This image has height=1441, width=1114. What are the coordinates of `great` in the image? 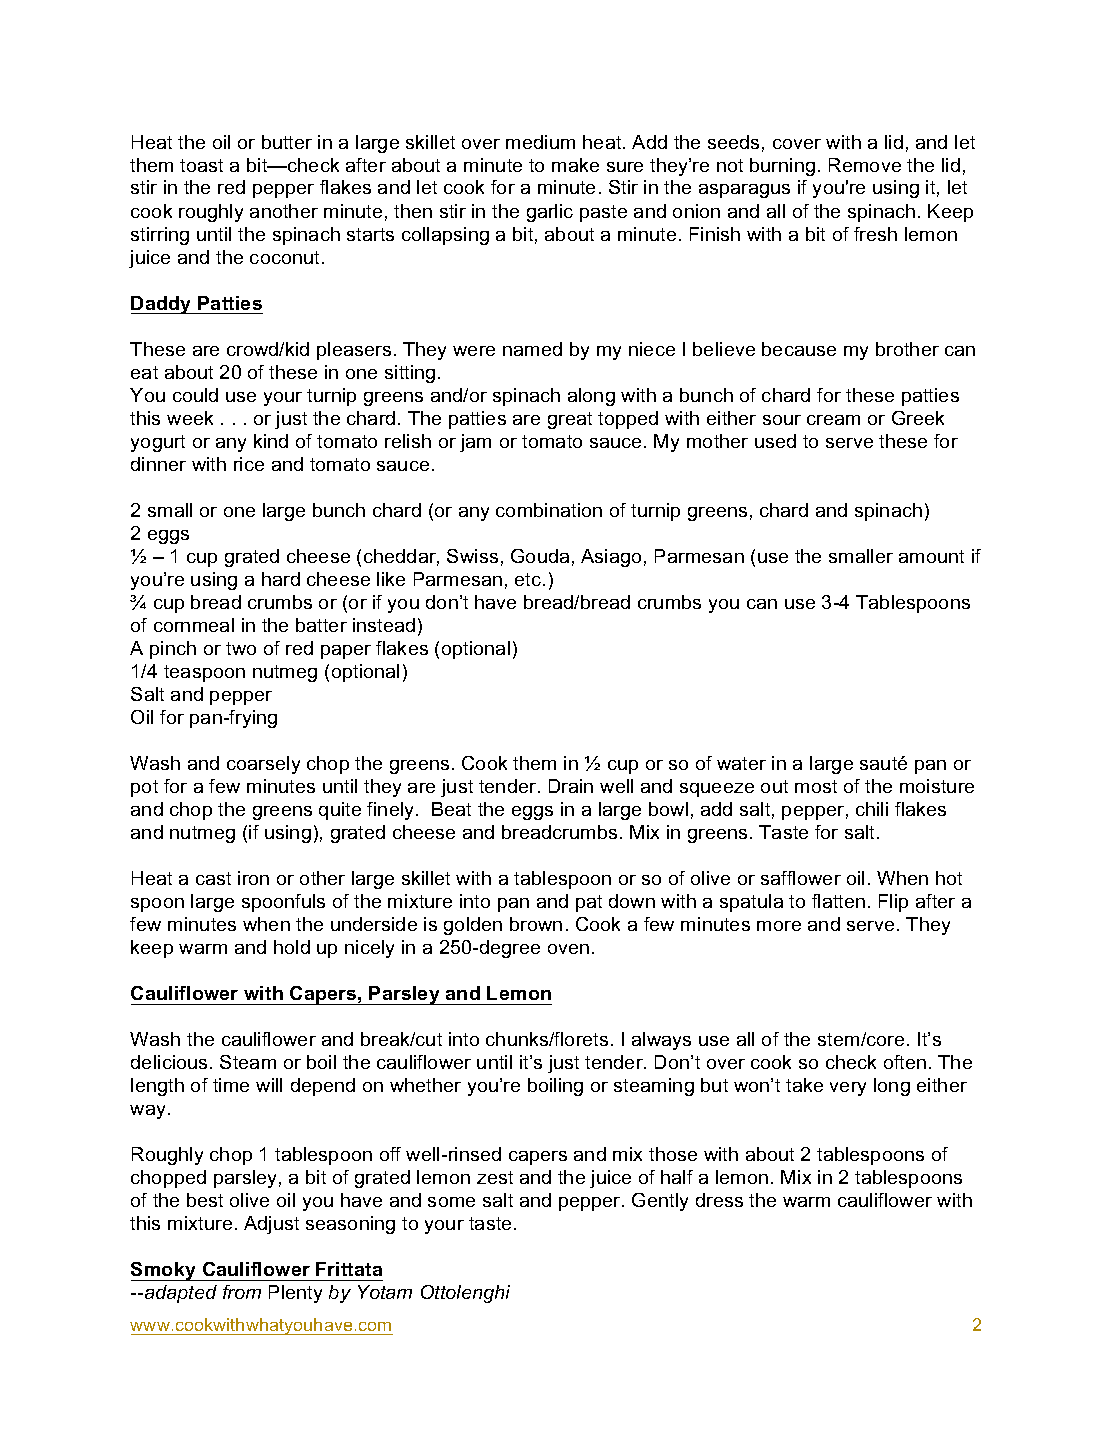 It's located at (570, 420).
